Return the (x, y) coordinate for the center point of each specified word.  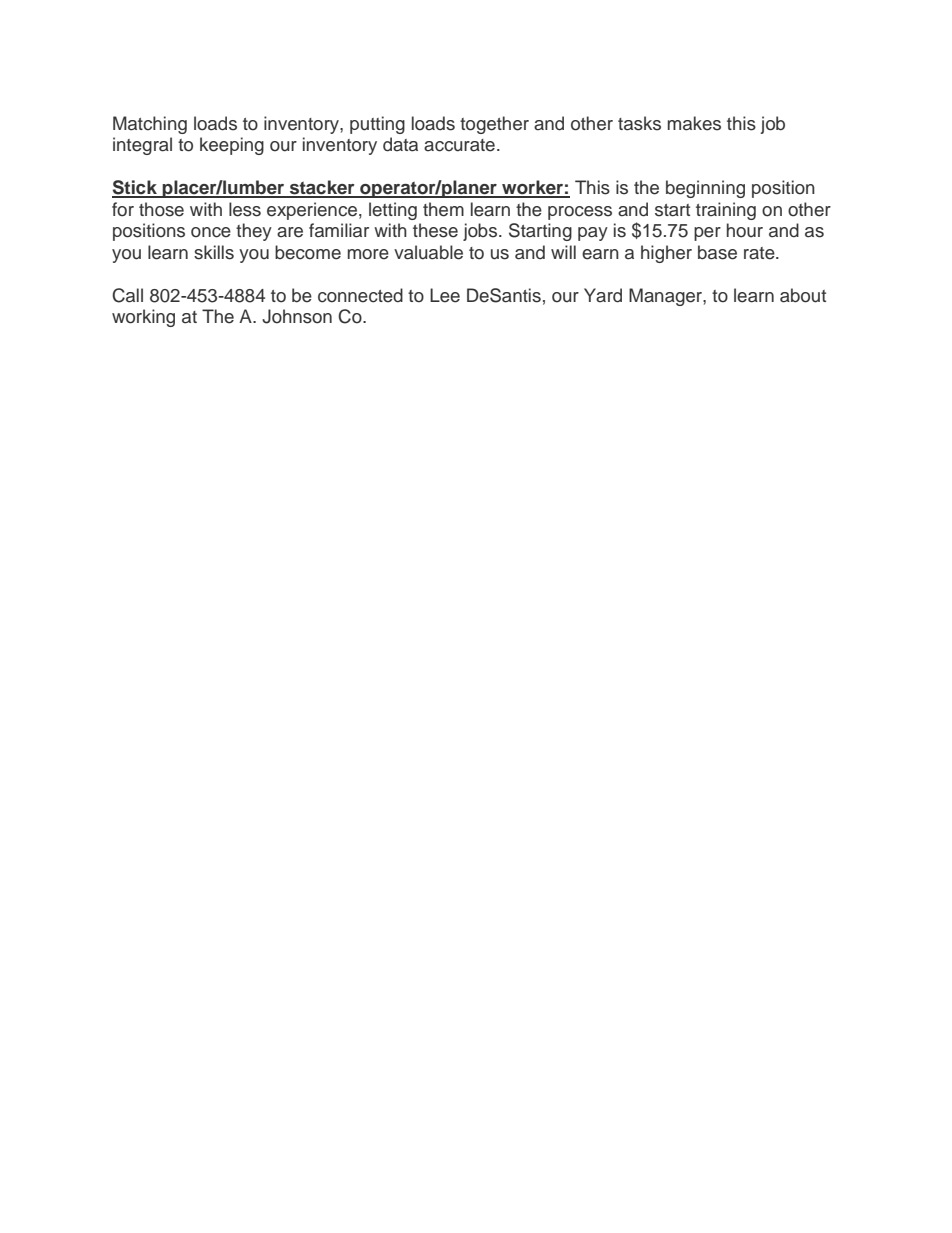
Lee (445, 295)
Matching (150, 125)
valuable (428, 252)
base (717, 252)
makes (694, 123)
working (143, 318)
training (726, 211)
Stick (135, 188)
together (494, 125)
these (435, 230)
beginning (705, 189)
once (211, 232)
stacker (322, 188)
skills (214, 252)
